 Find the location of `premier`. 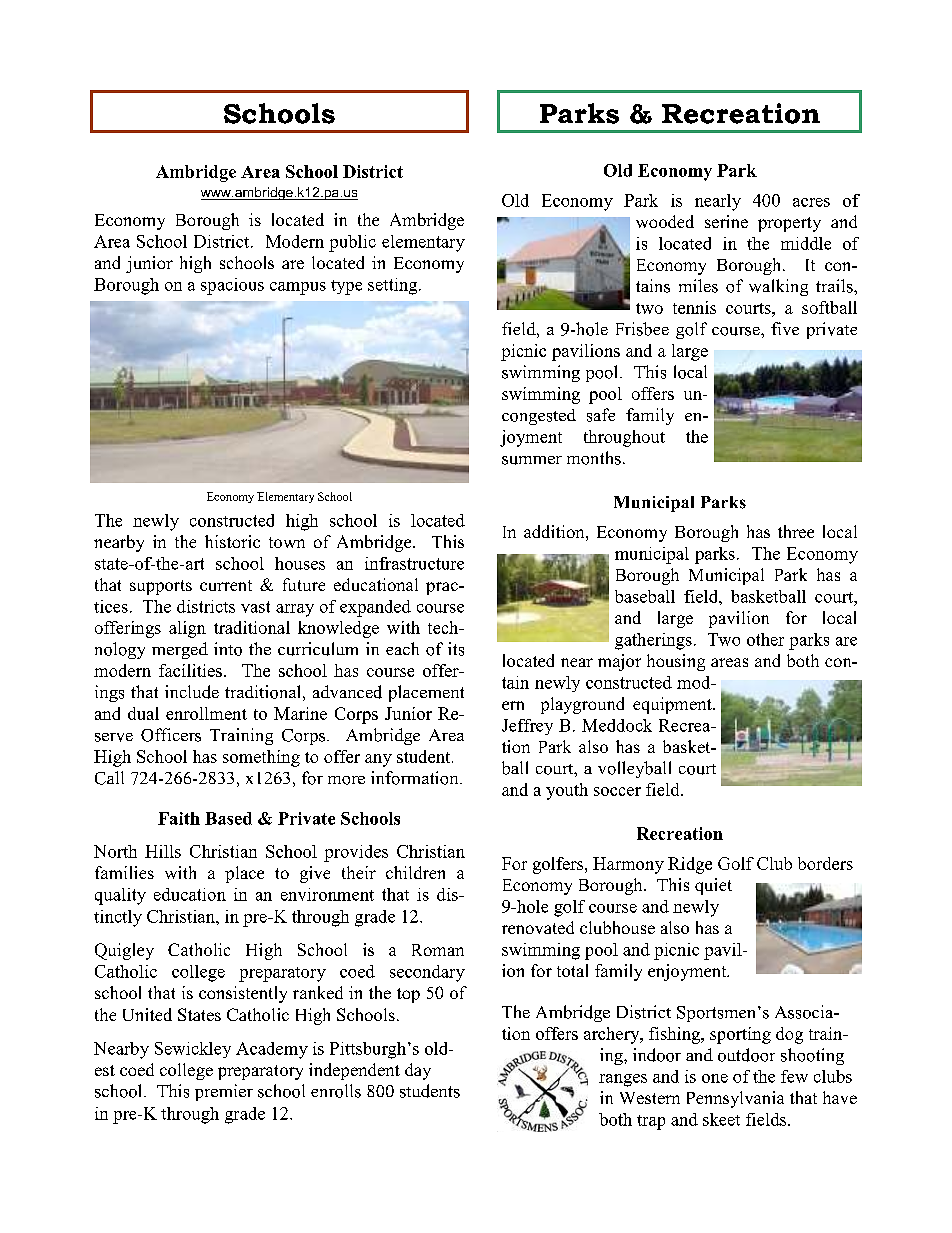

premier is located at coordinates (224, 1092).
